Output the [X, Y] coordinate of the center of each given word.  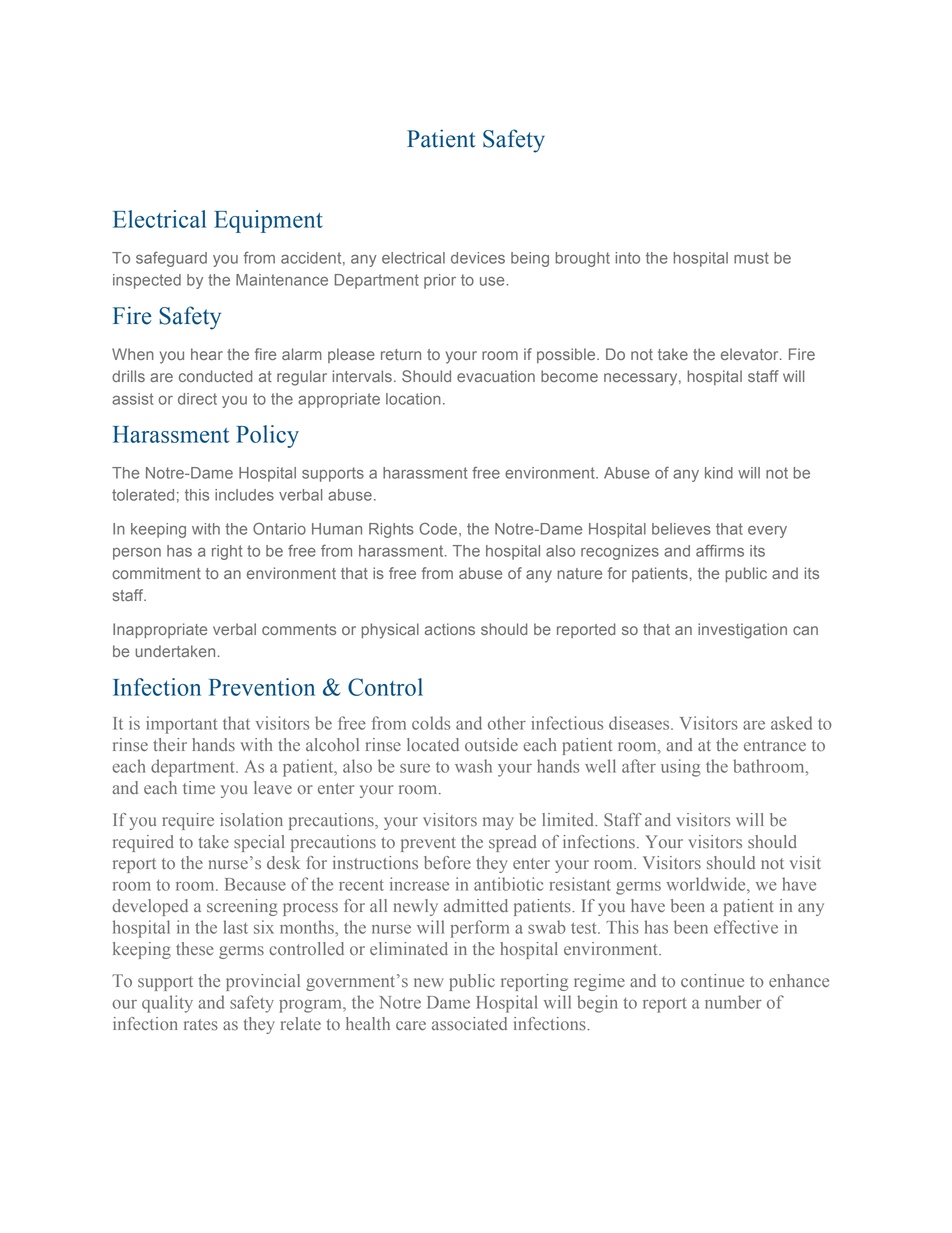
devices [478, 258]
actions [450, 629]
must [751, 258]
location [413, 399]
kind [719, 473]
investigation [742, 631]
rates [201, 1025]
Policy [267, 436]
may [498, 823]
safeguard [171, 259]
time [199, 787]
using [681, 768]
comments [299, 629]
